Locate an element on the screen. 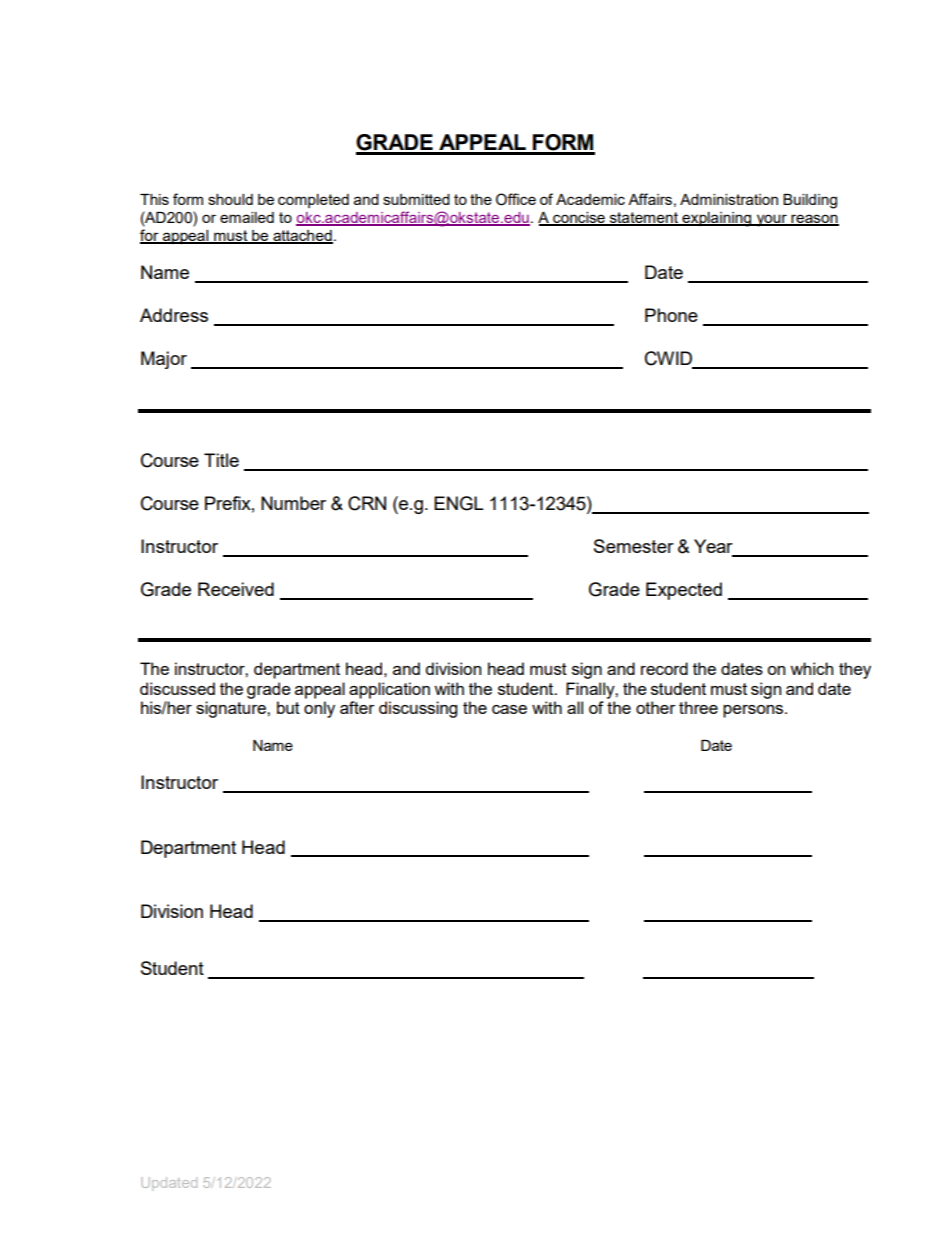 The image size is (952, 1233). Title is located at coordinates (221, 460).
